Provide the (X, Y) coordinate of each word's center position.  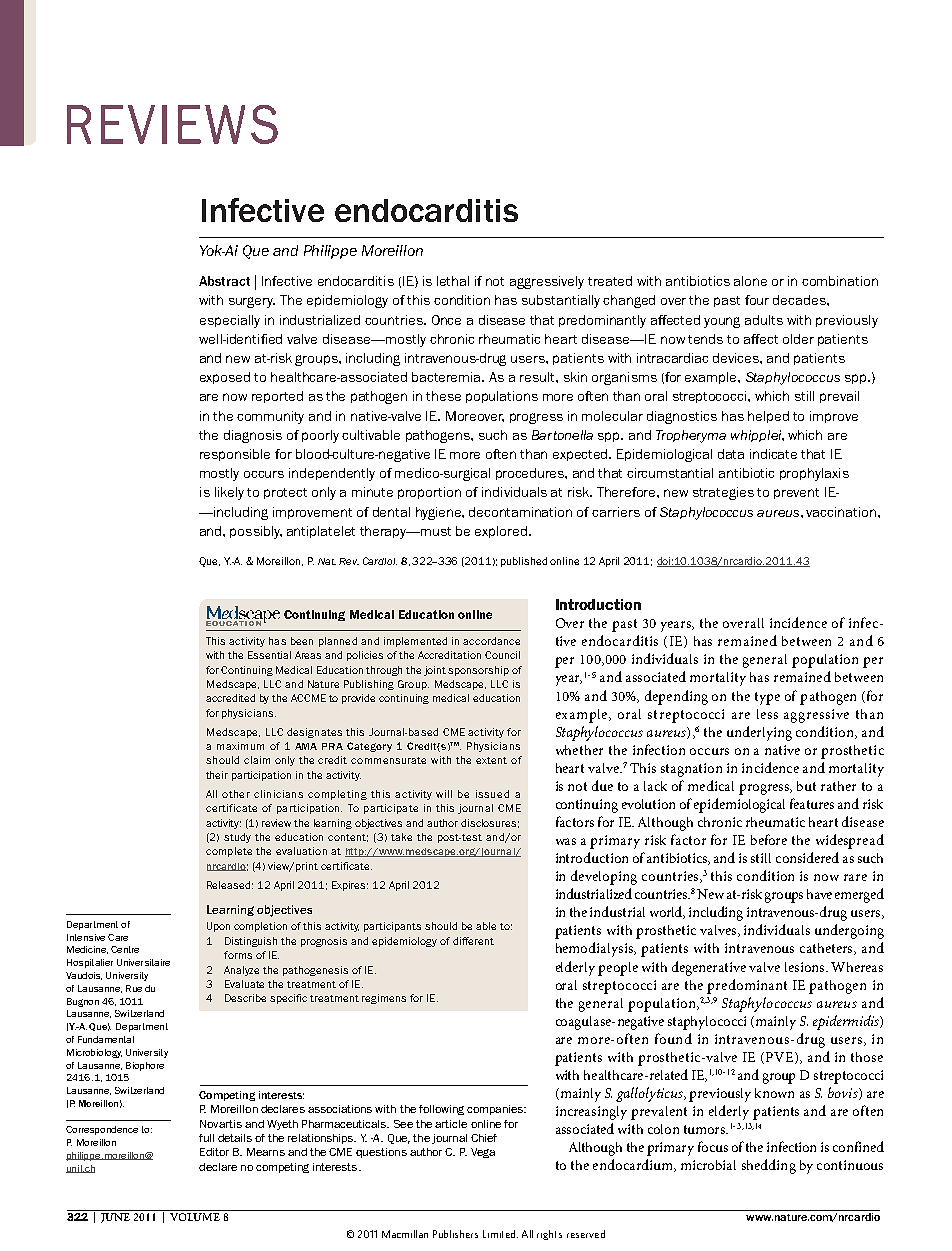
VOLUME (195, 1217)
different (473, 941)
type (767, 698)
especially (230, 321)
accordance (491, 641)
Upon (218, 927)
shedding (769, 1166)
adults (764, 320)
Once (446, 320)
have (819, 894)
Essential (269, 655)
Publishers (455, 1234)
